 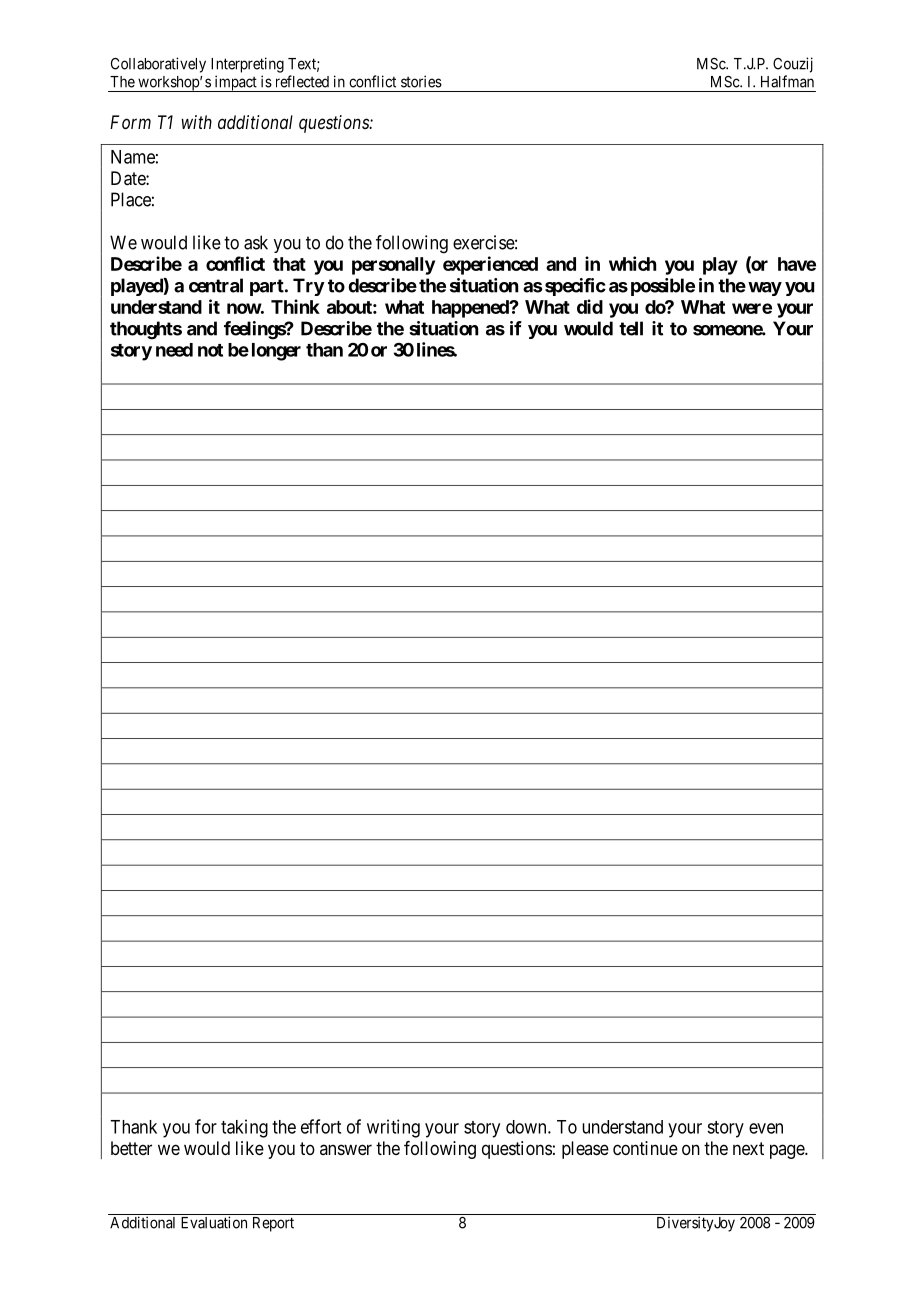 What do you see at coordinates (527, 1127) in the page?
I see `down` at bounding box center [527, 1127].
